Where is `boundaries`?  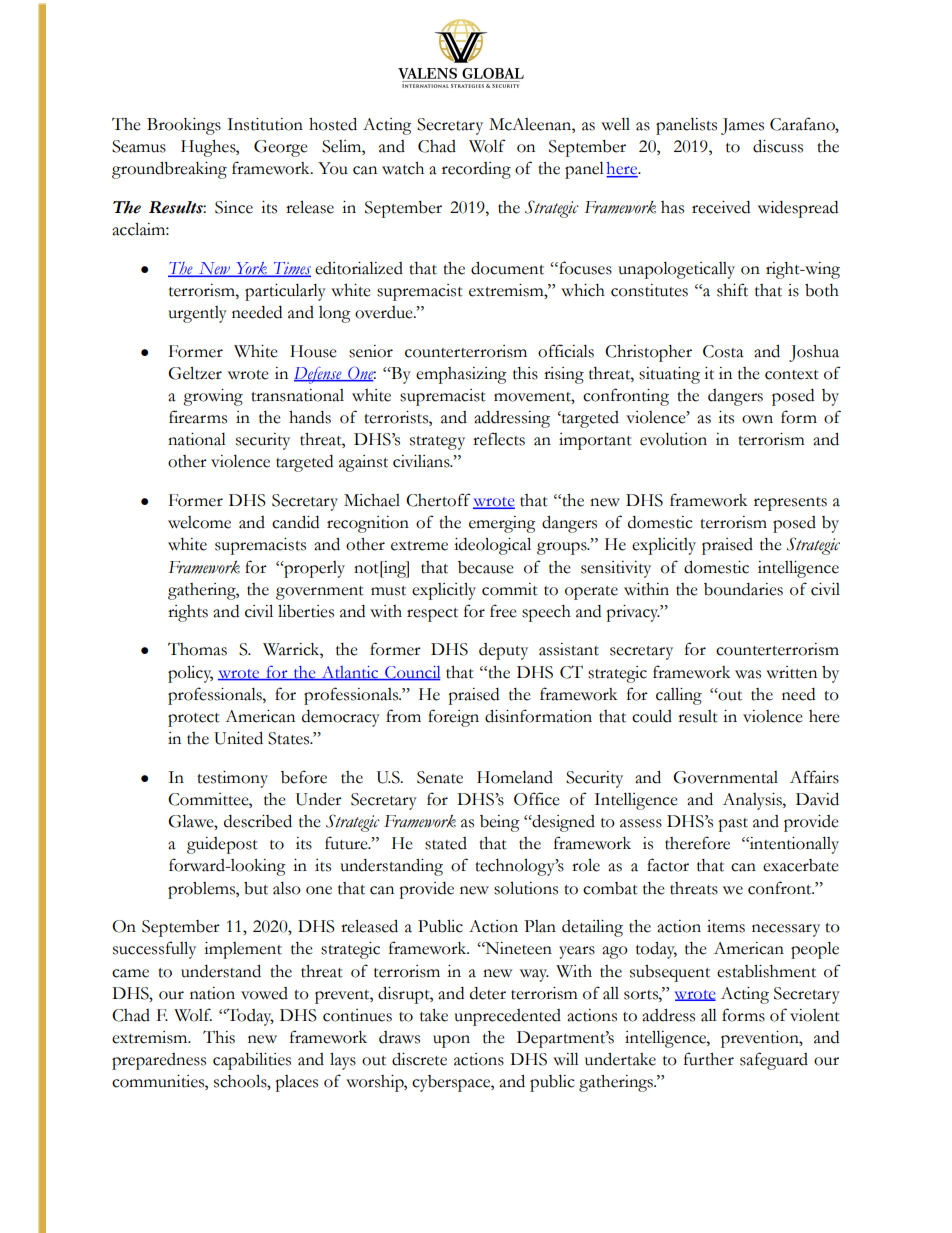 boundaries is located at coordinates (743, 589).
